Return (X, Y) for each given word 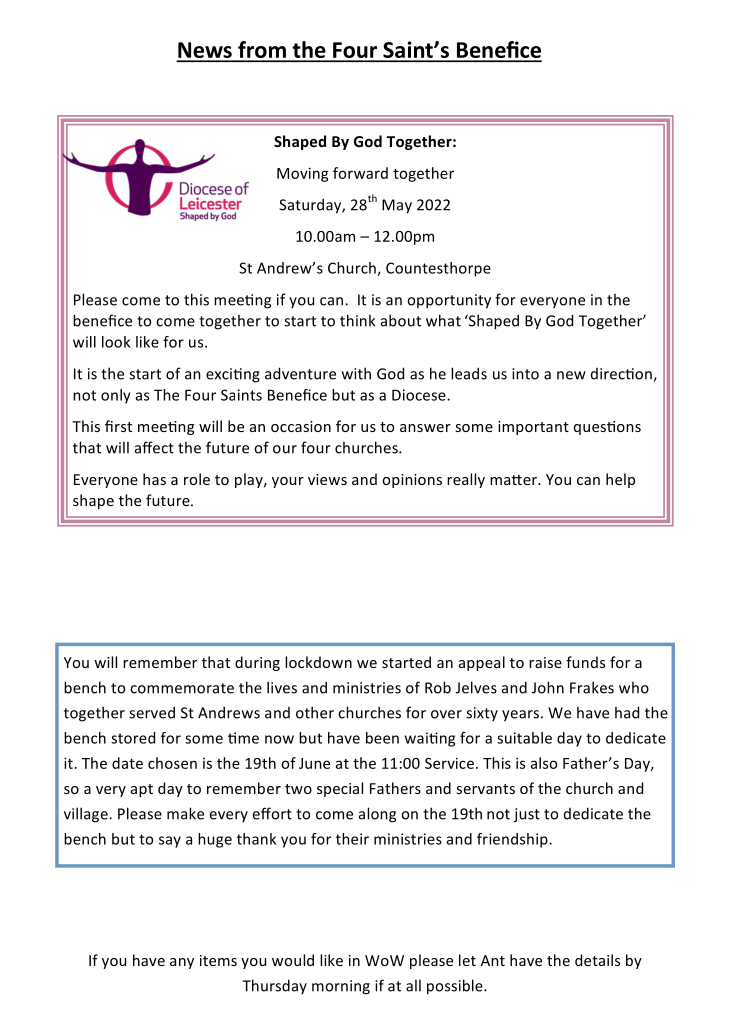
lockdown (318, 662)
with (356, 373)
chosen (172, 763)
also (544, 763)
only (116, 396)
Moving (303, 174)
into (525, 374)
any (182, 963)
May (397, 206)
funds (585, 662)
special (340, 789)
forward (360, 173)
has (154, 479)
